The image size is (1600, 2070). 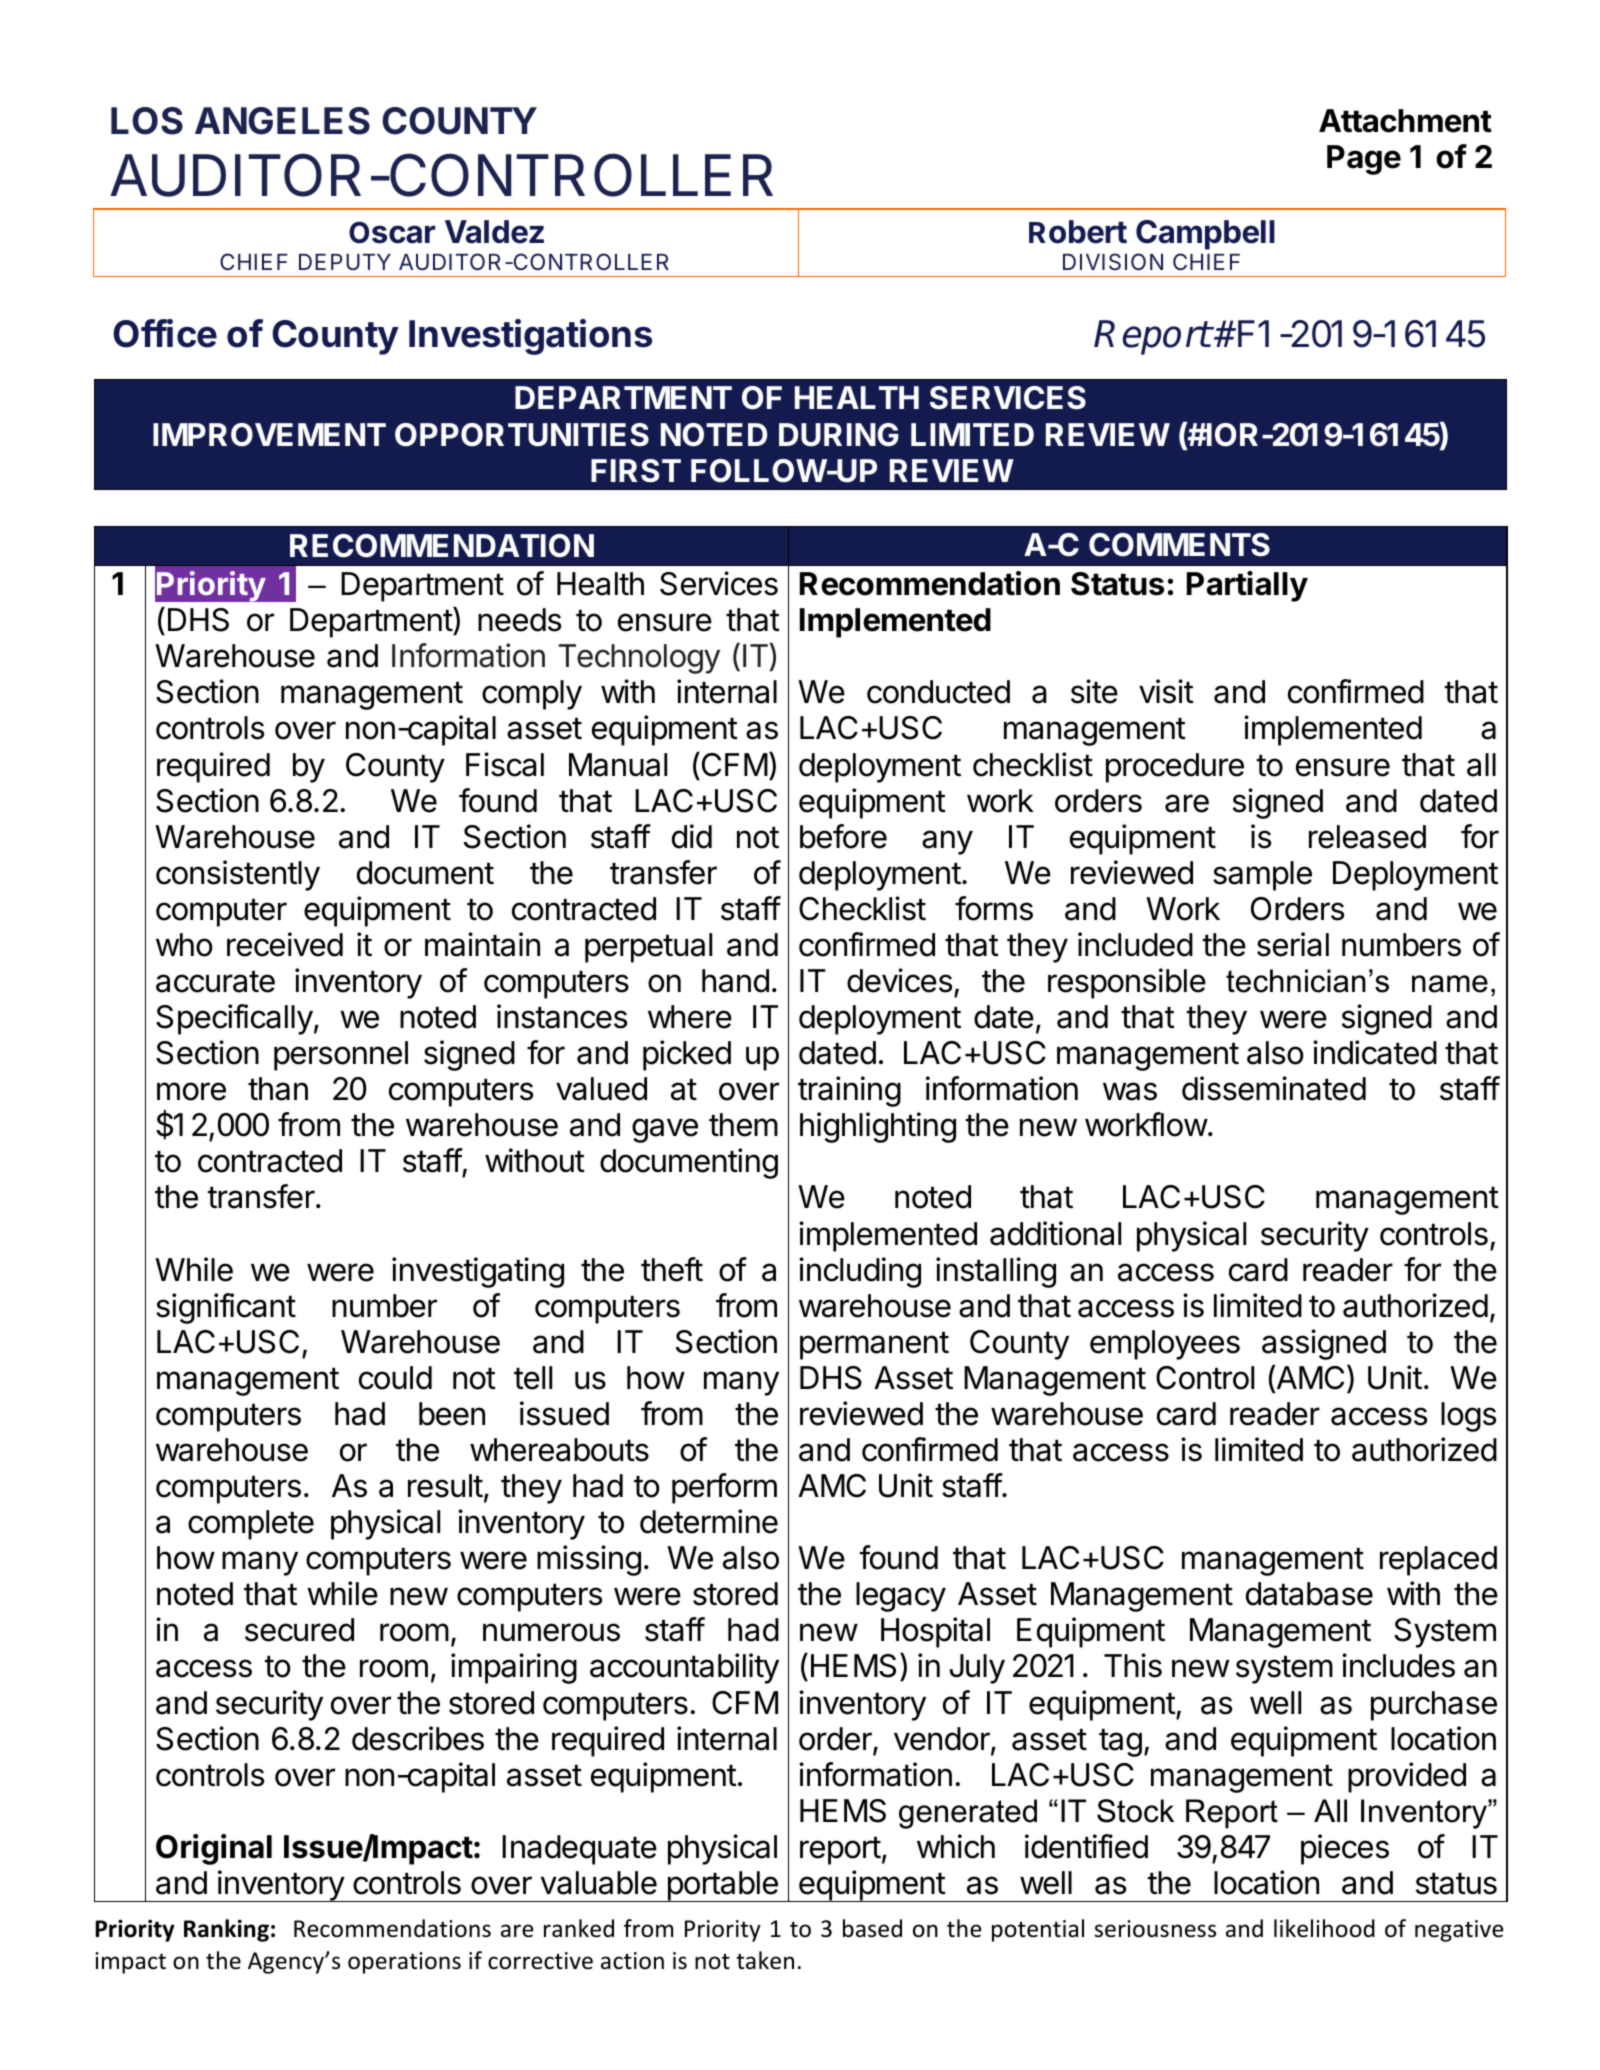 I want to click on before, so click(x=843, y=836).
